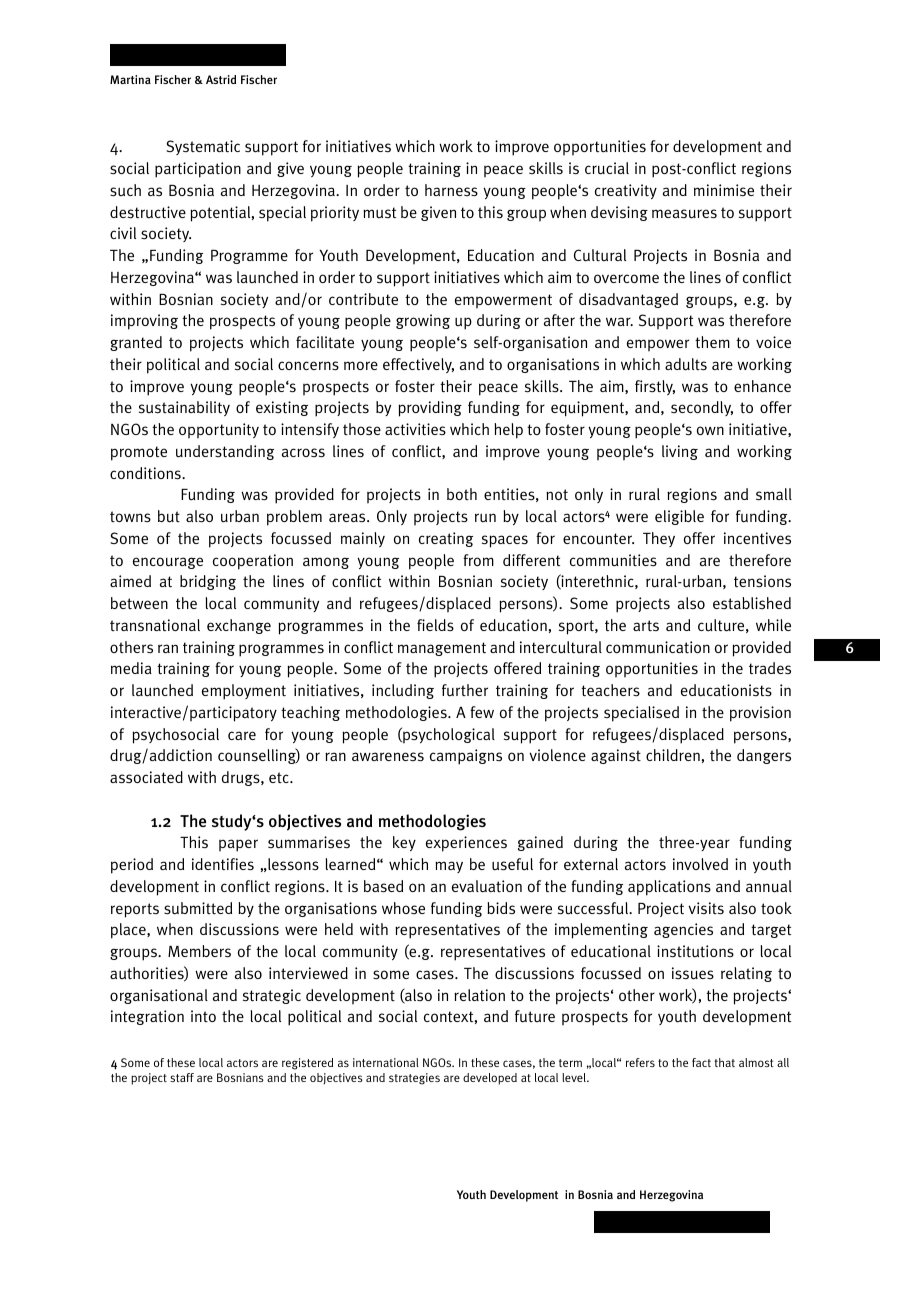 The width and height of the screenshot is (924, 1308). What do you see at coordinates (221, 79) in the screenshot?
I see `Astrid` at bounding box center [221, 79].
